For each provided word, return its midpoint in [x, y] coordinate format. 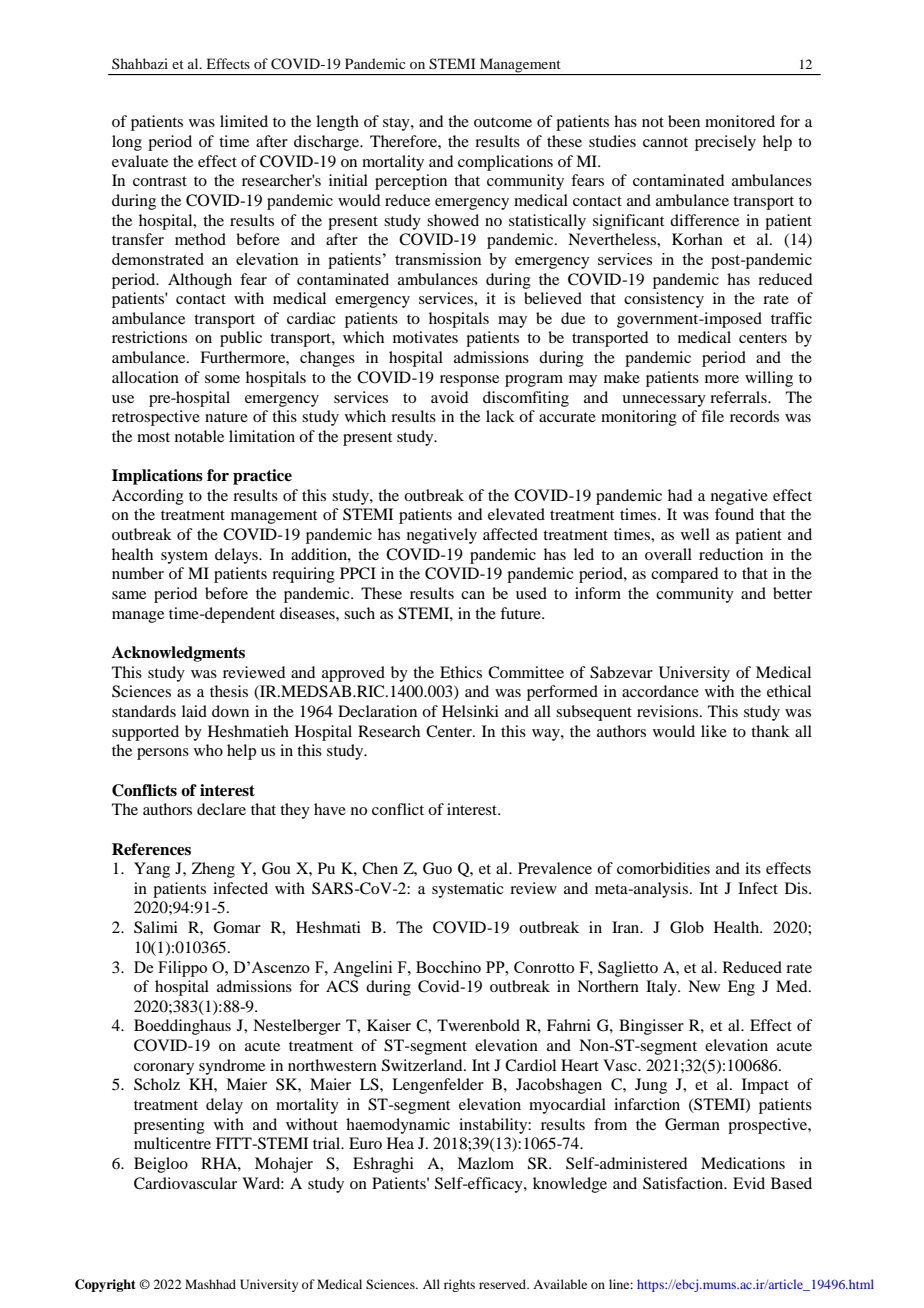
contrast [160, 181]
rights [459, 1285]
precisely [725, 143]
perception [411, 182]
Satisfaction [684, 1183]
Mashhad [210, 1284]
